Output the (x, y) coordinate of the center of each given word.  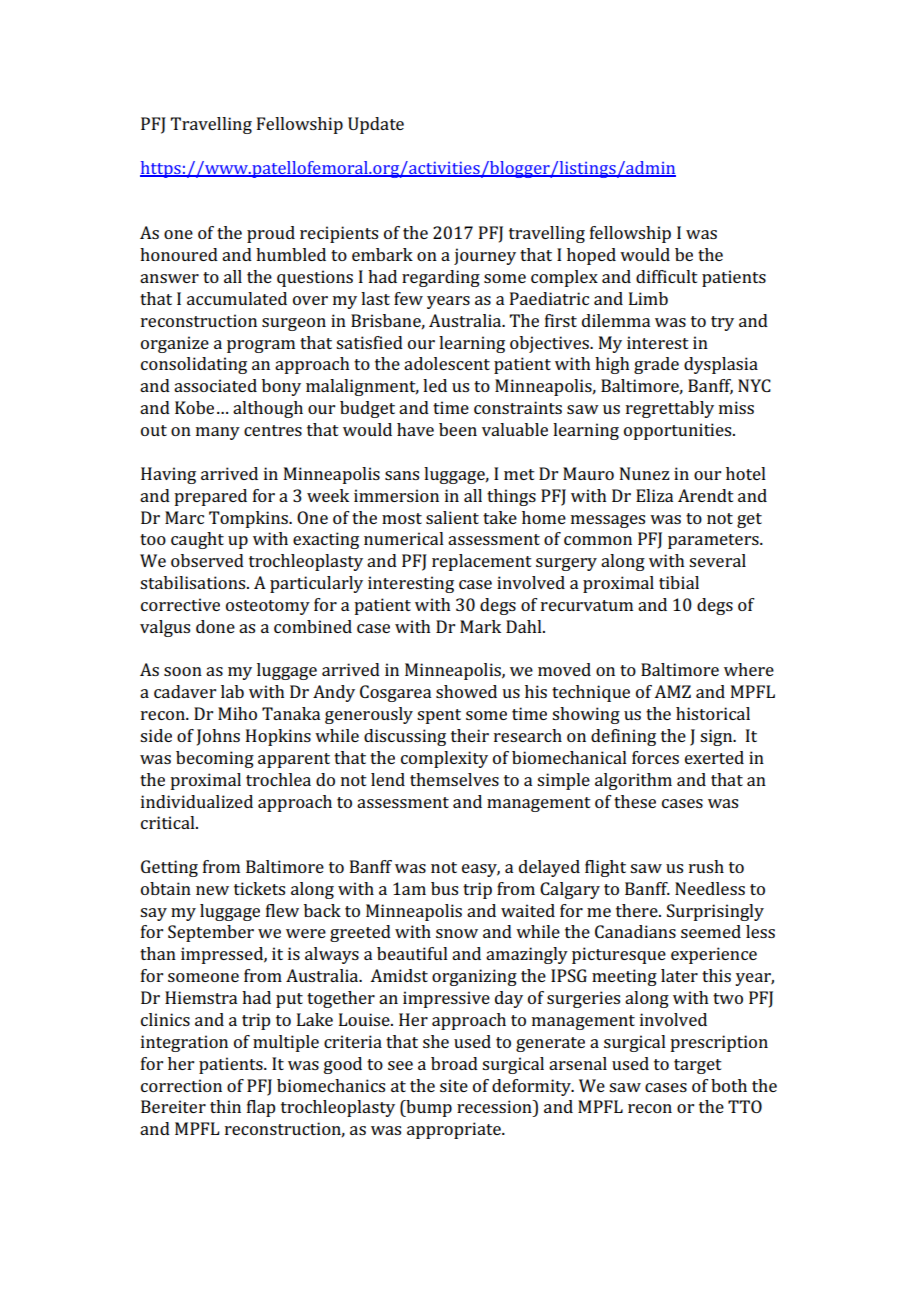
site (454, 1085)
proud (271, 234)
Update (376, 125)
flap (261, 1108)
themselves (454, 779)
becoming (215, 759)
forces (655, 757)
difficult (667, 276)
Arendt (706, 495)
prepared (210, 497)
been (458, 429)
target (698, 1066)
